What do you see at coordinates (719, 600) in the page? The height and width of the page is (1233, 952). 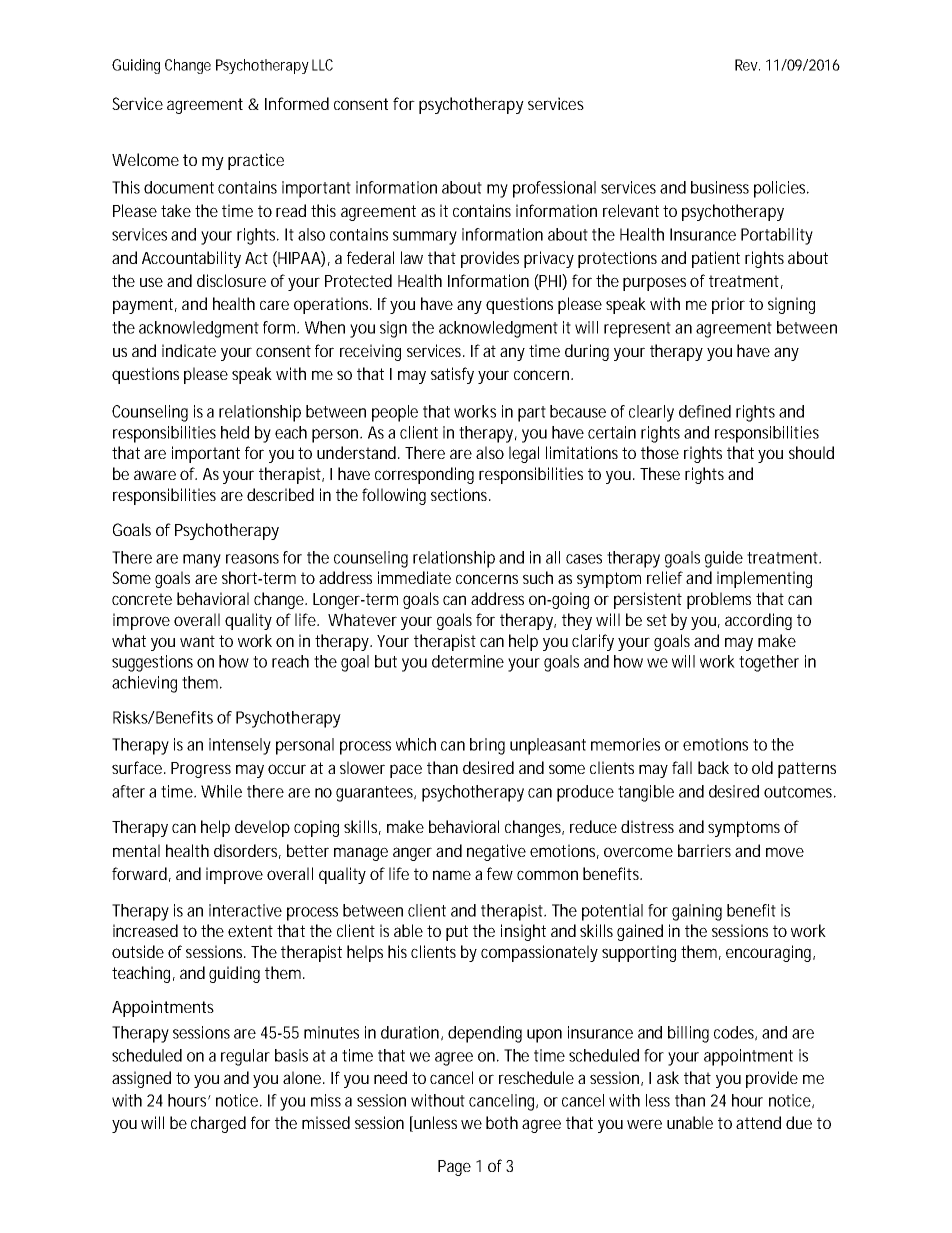 I see `problems` at bounding box center [719, 600].
